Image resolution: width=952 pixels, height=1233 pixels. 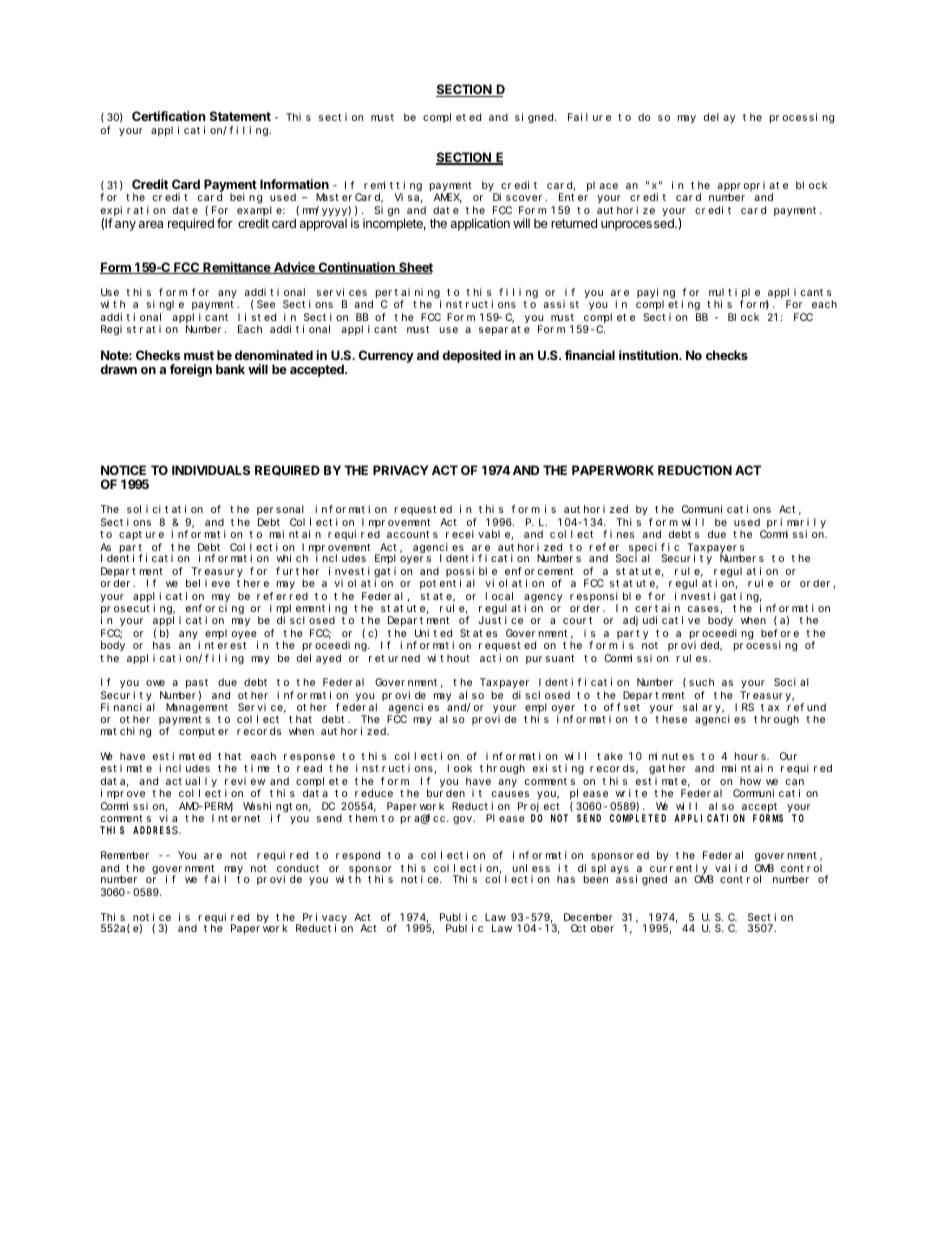 I want to click on remitting, so click(x=393, y=186).
